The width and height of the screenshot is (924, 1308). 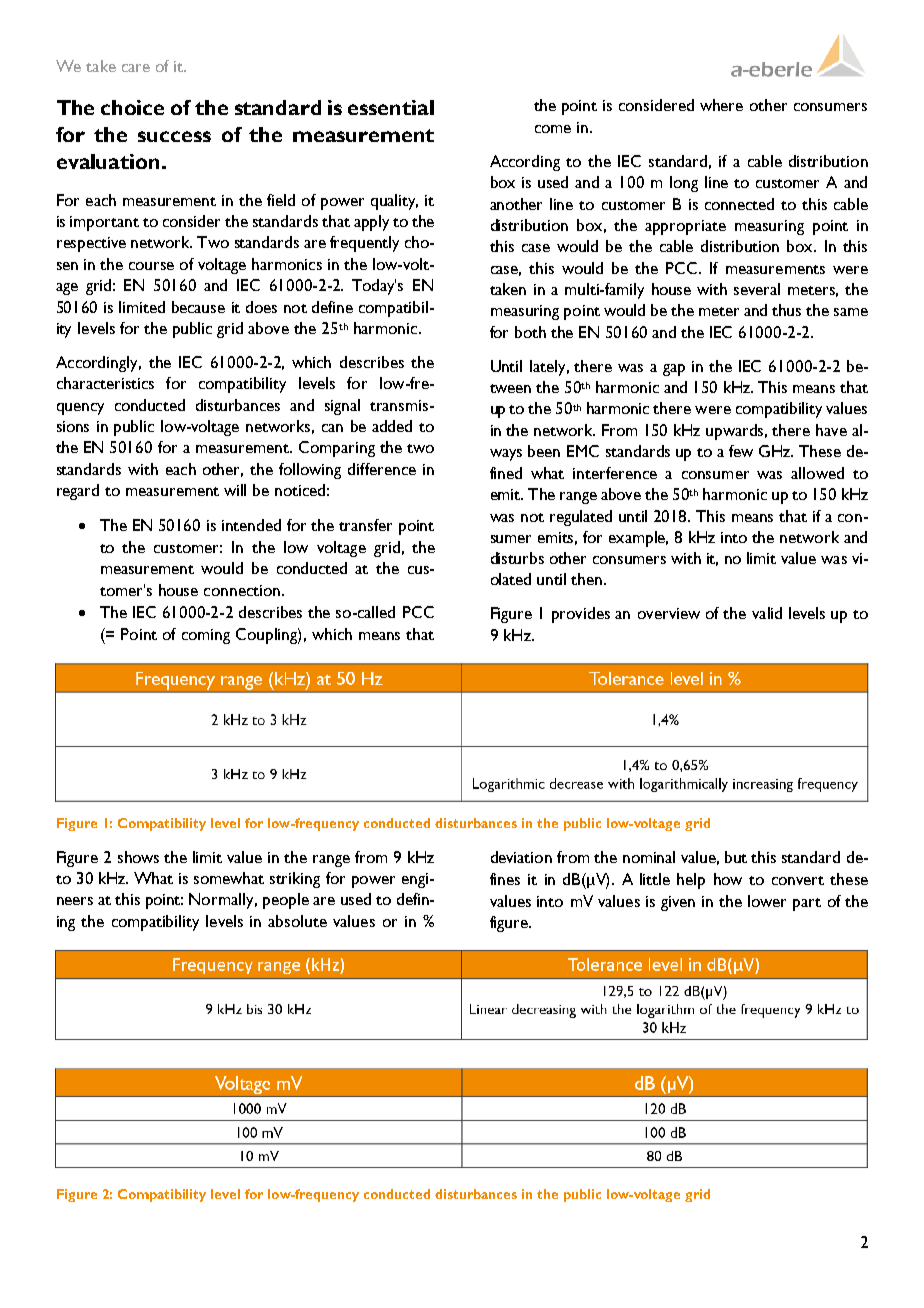 I want to click on where, so click(x=721, y=105).
